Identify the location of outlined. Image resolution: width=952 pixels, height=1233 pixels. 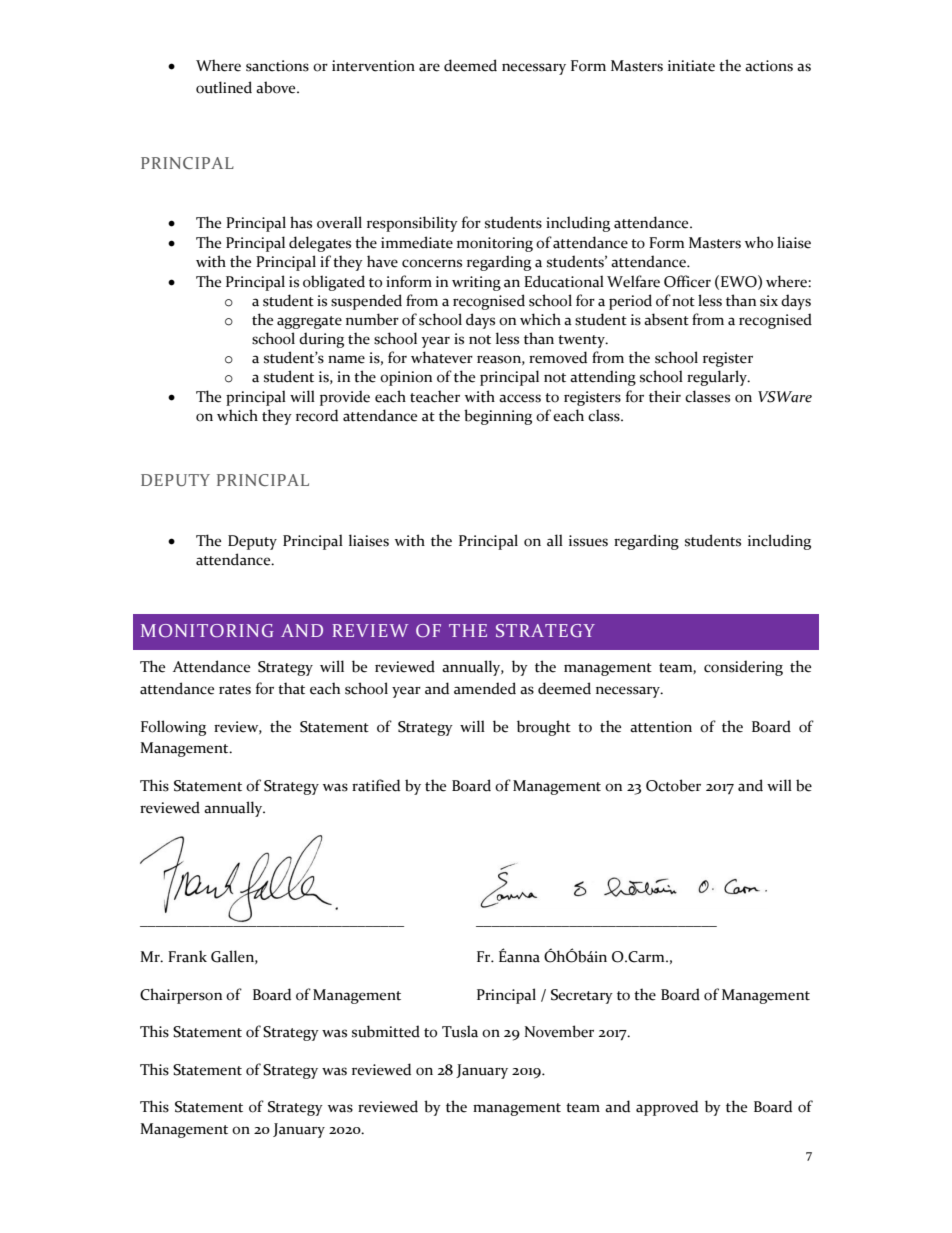
(224, 87).
